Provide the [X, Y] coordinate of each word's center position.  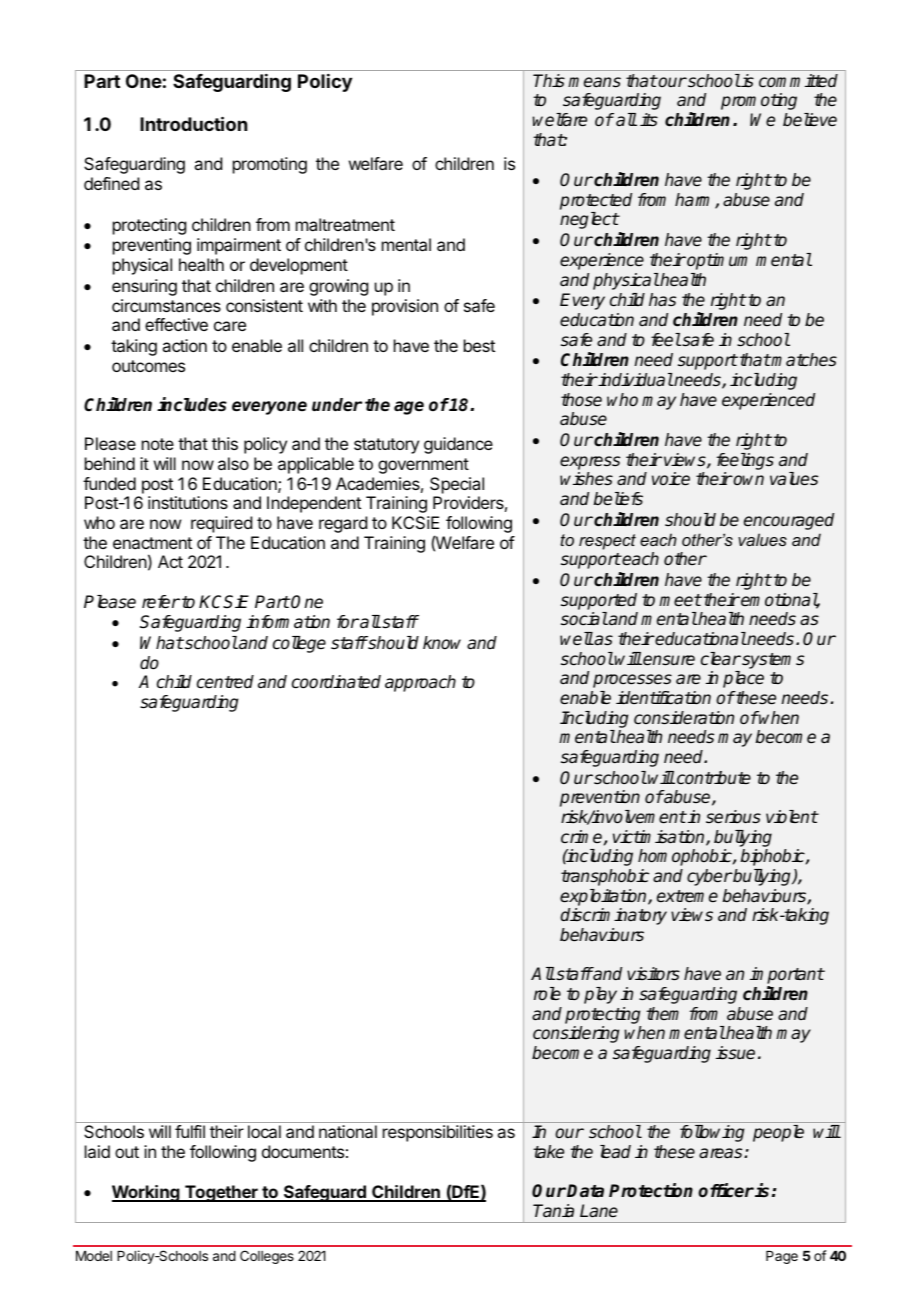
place [743, 679]
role [547, 994]
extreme [687, 896]
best [479, 345]
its [649, 120]
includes [192, 404]
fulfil [190, 1131]
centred [225, 682]
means [594, 82]
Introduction [193, 123]
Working [147, 1193]
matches [803, 360]
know [442, 642]
